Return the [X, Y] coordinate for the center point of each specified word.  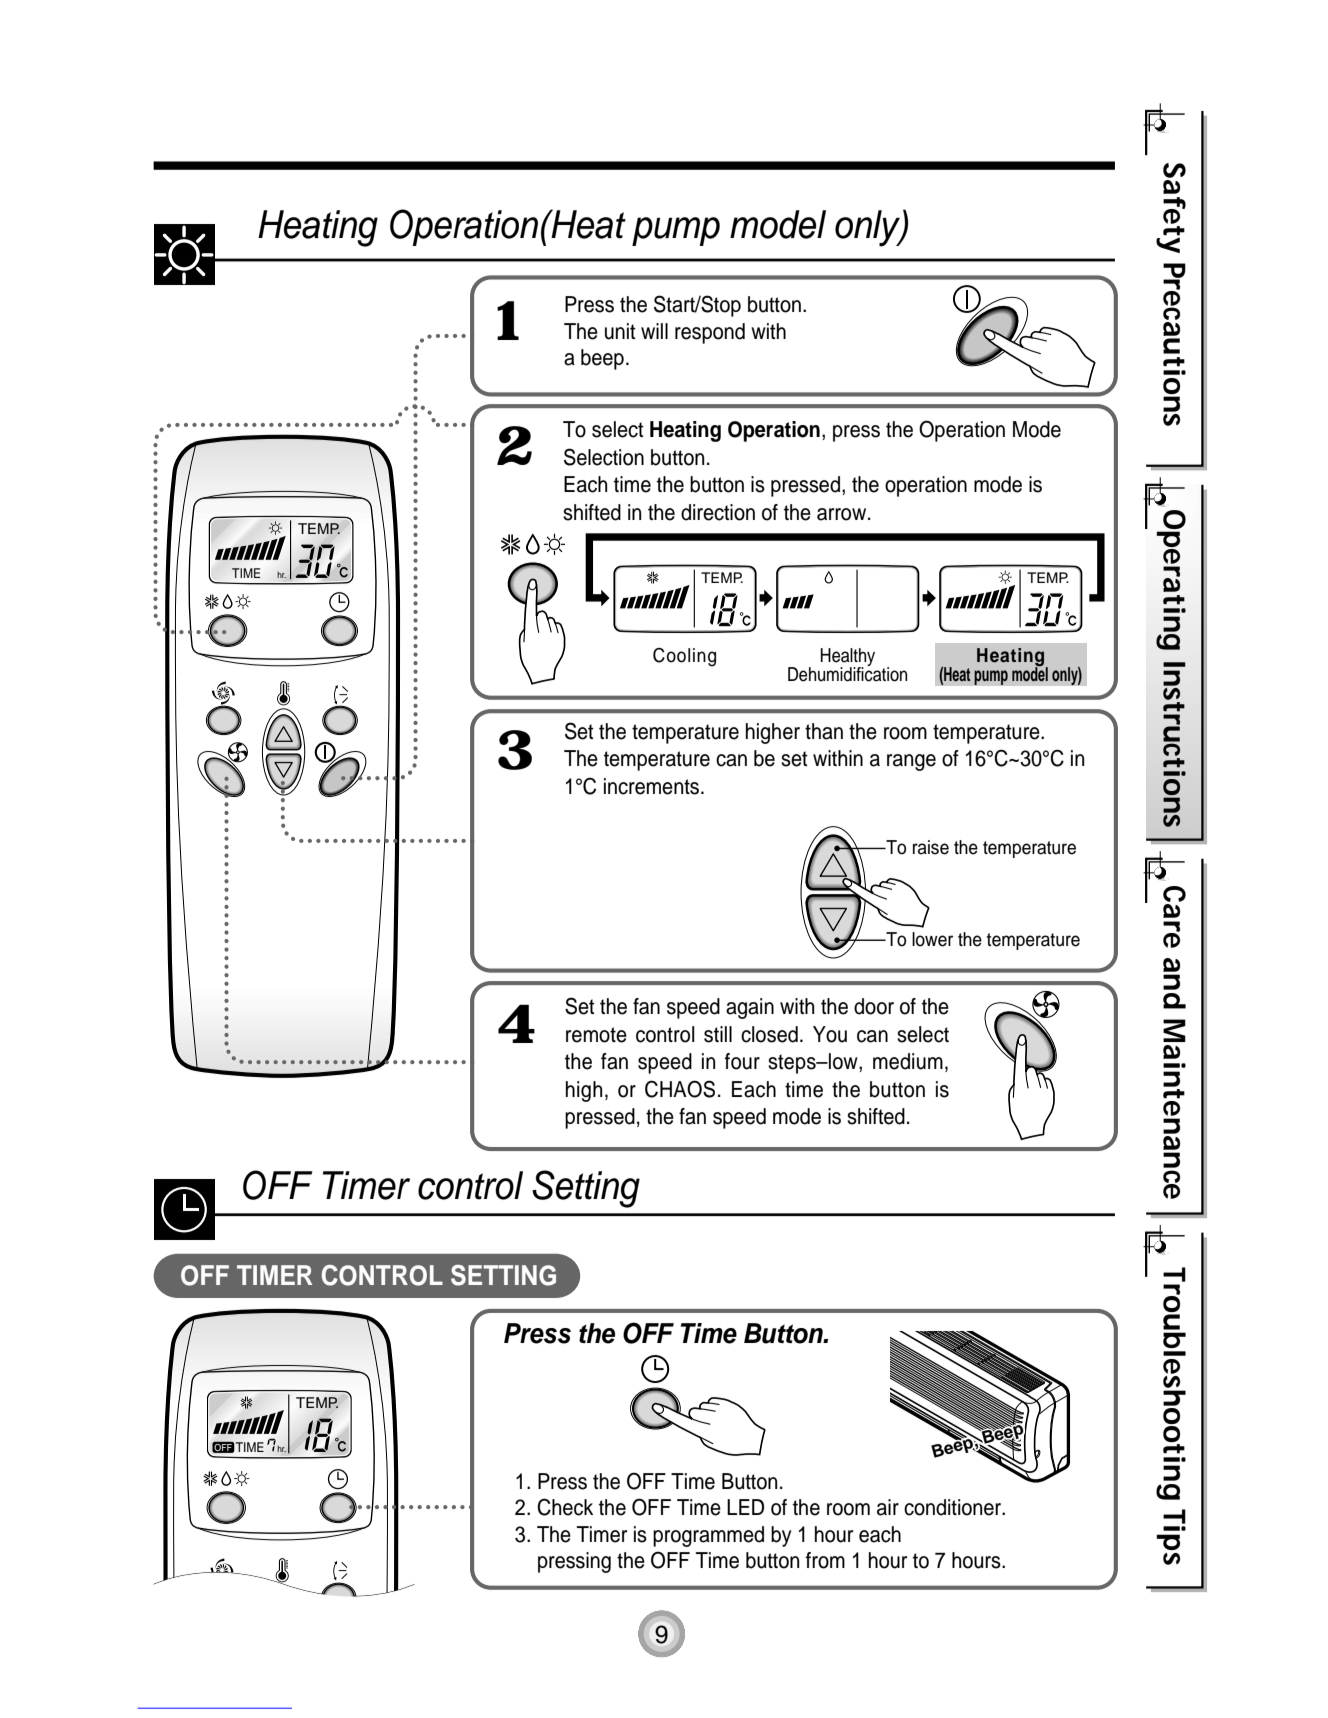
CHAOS [680, 1089]
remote [596, 1035]
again [750, 1008]
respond [710, 333]
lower [932, 939]
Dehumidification [847, 673]
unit [620, 331]
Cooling [684, 657]
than [824, 731]
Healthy [848, 658]
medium [908, 1061]
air [888, 1507]
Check [565, 1507]
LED [745, 1507]
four [742, 1061]
